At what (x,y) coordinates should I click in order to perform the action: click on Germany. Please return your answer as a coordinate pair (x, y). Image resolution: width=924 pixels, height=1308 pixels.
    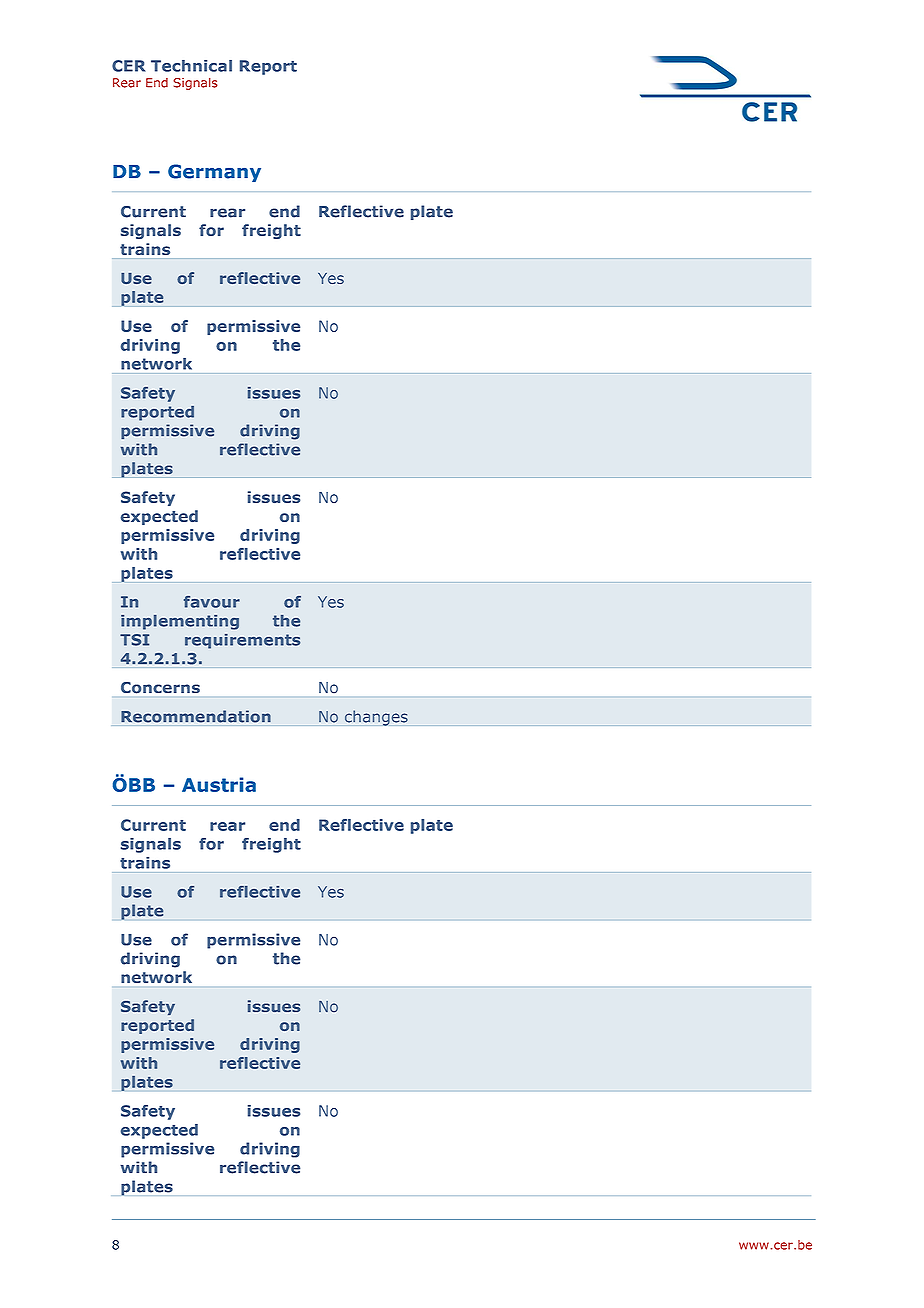
    Looking at the image, I should click on (214, 173).
